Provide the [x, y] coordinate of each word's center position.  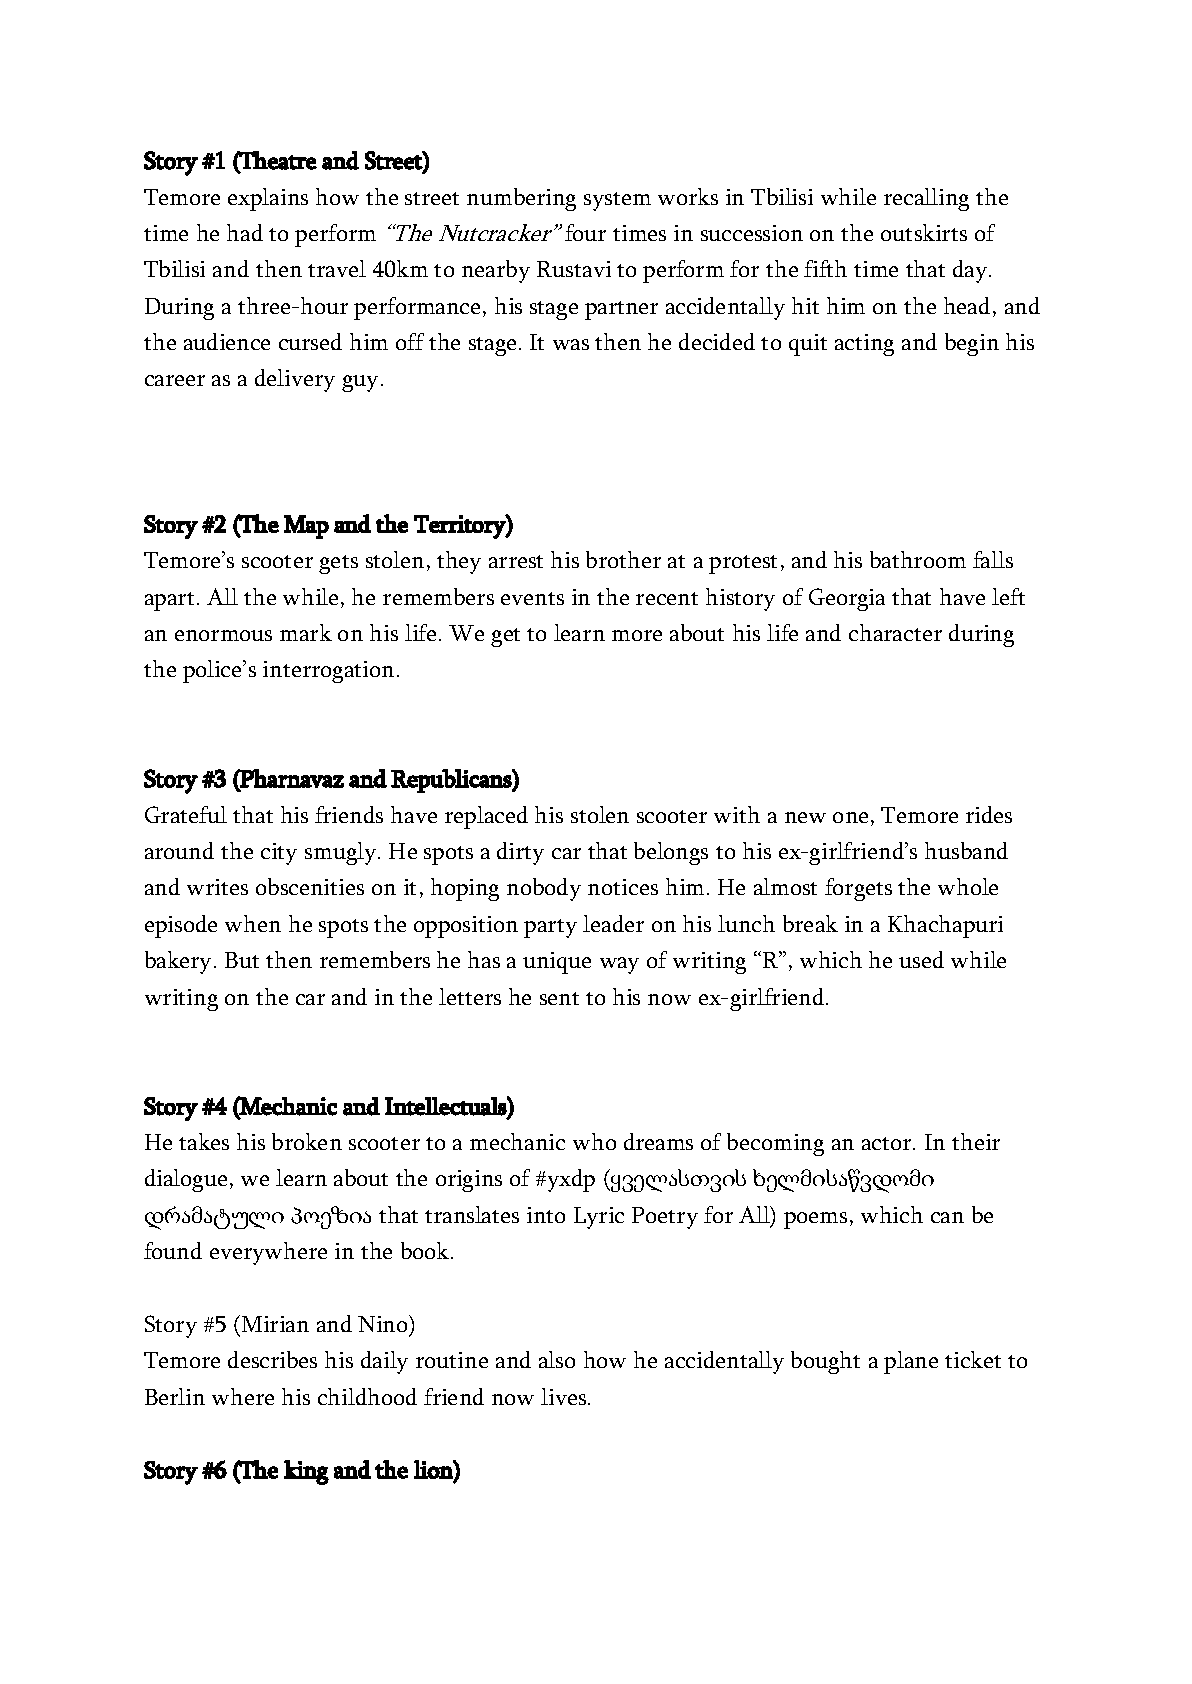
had [245, 232]
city [279, 854]
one [850, 817]
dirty [520, 853]
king [306, 1472]
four [585, 232]
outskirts [924, 232]
